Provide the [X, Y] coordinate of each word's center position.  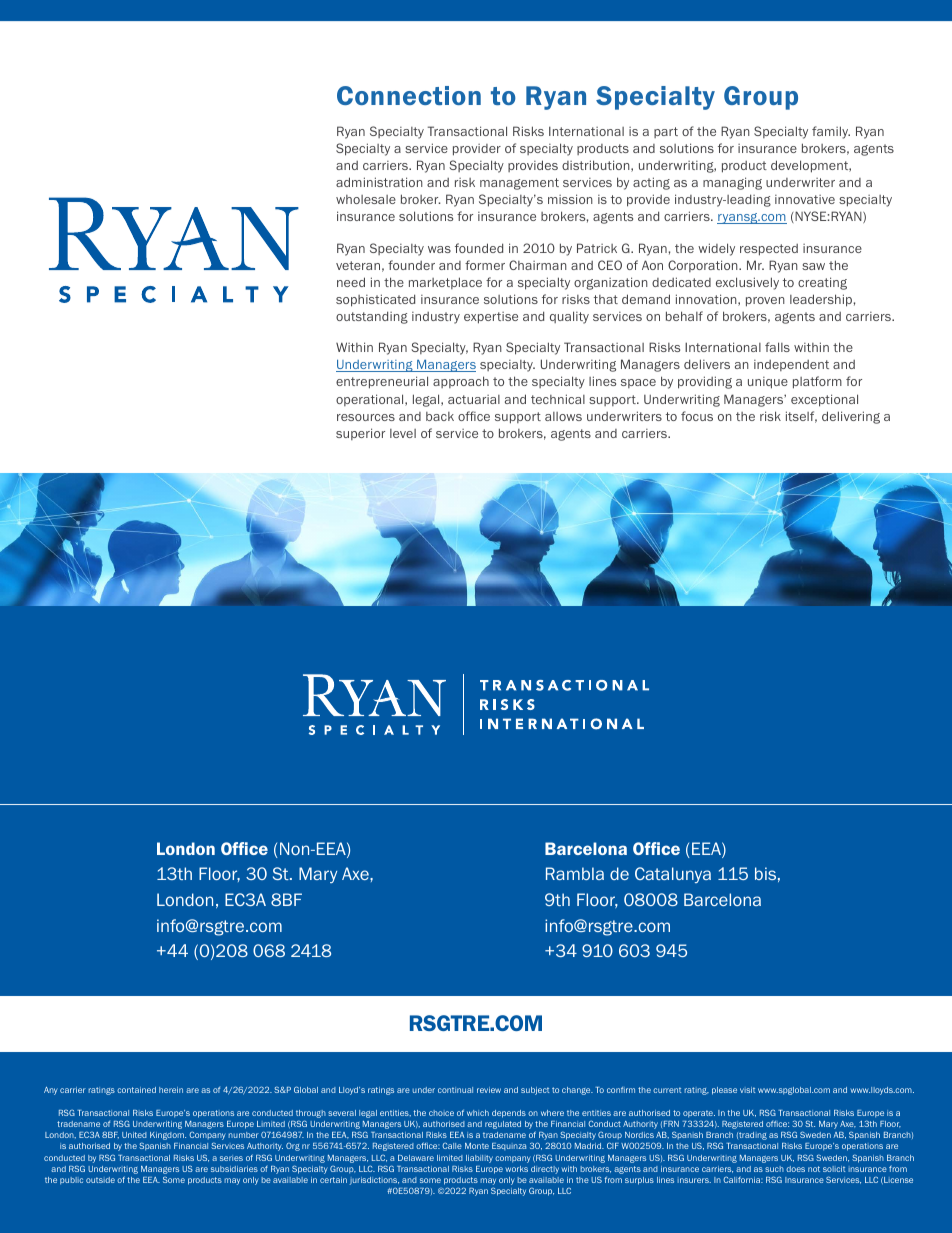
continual [455, 1090]
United [134, 1135]
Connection [409, 95]
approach [461, 382]
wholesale [366, 199]
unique [768, 383]
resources [366, 417]
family [831, 132]
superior [360, 434]
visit [747, 1090]
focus [697, 416]
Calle [452, 1145]
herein [171, 1090]
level [403, 433]
